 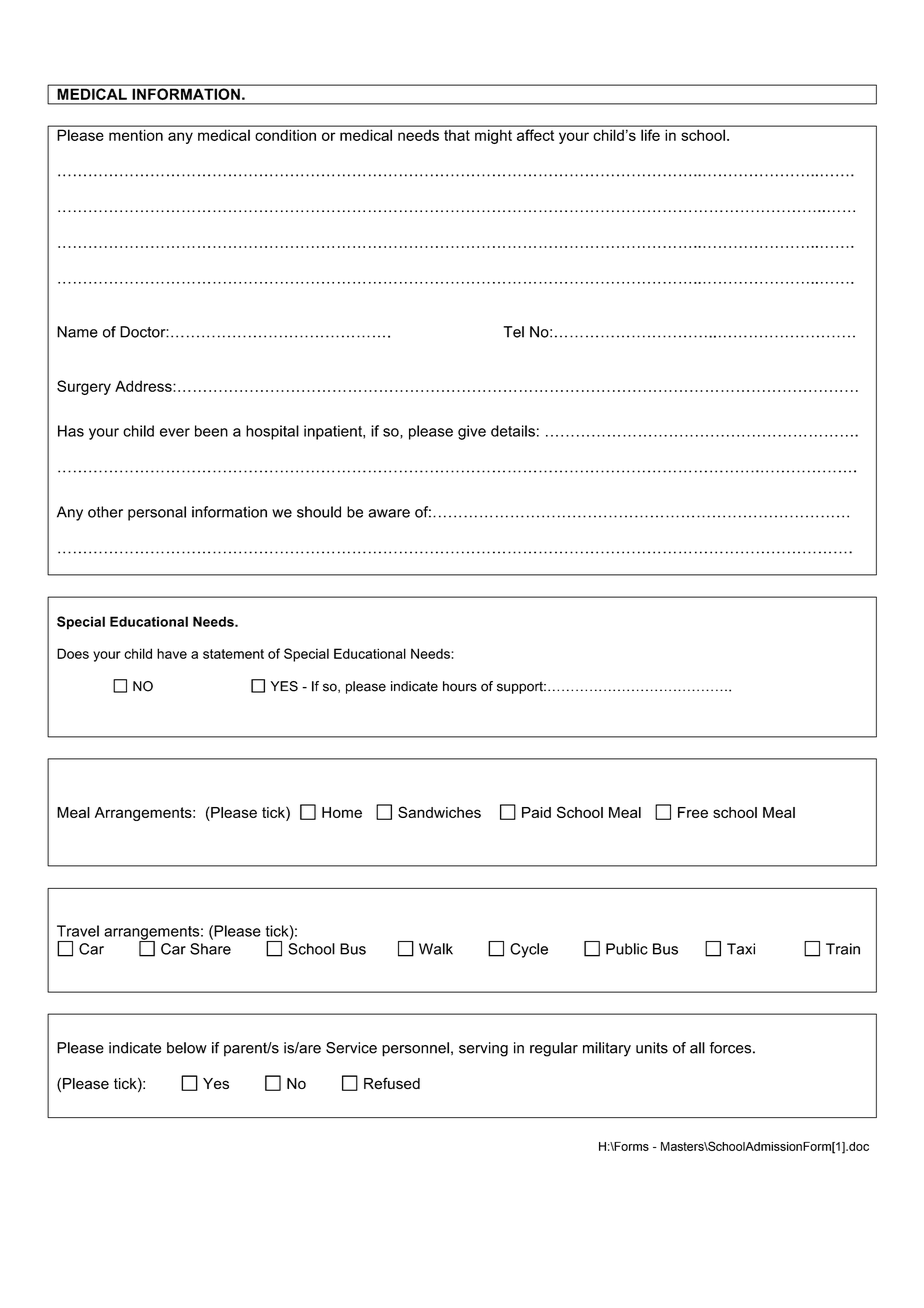 What do you see at coordinates (693, 812) in the screenshot?
I see `Free` at bounding box center [693, 812].
